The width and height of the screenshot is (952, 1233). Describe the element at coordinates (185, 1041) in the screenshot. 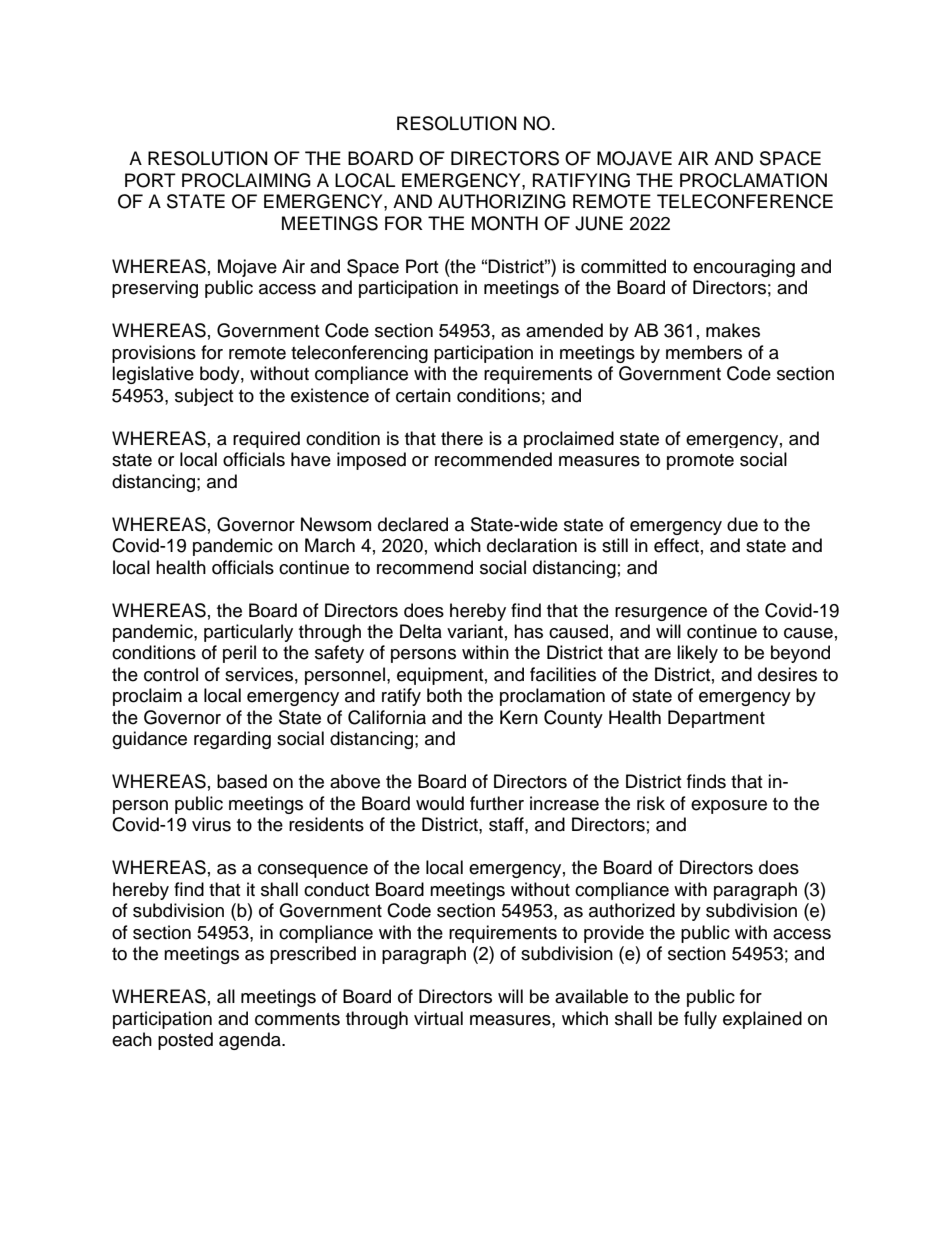

I see `posted` at that location.
